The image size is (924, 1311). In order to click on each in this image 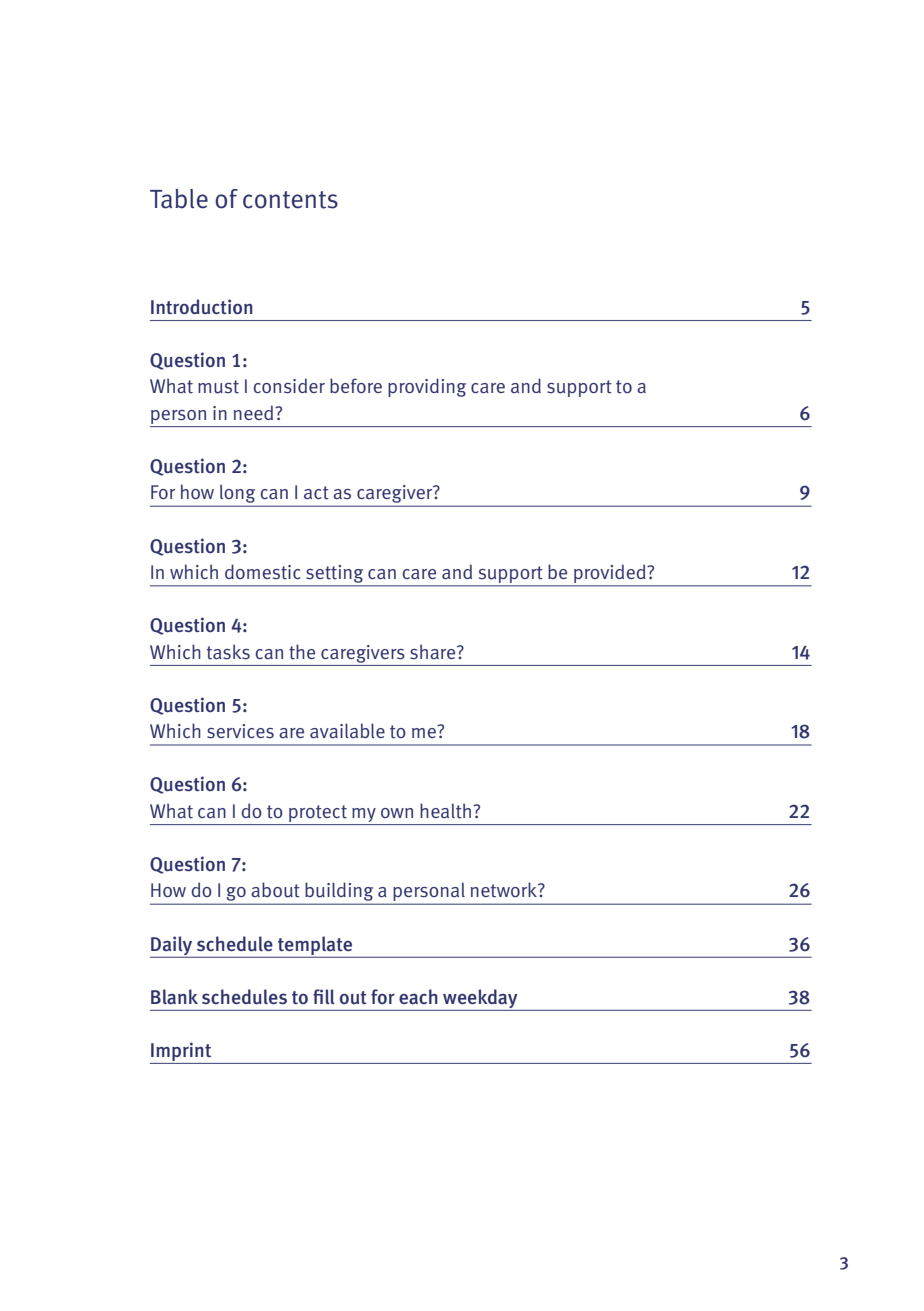, I will do `click(418, 997)`.
